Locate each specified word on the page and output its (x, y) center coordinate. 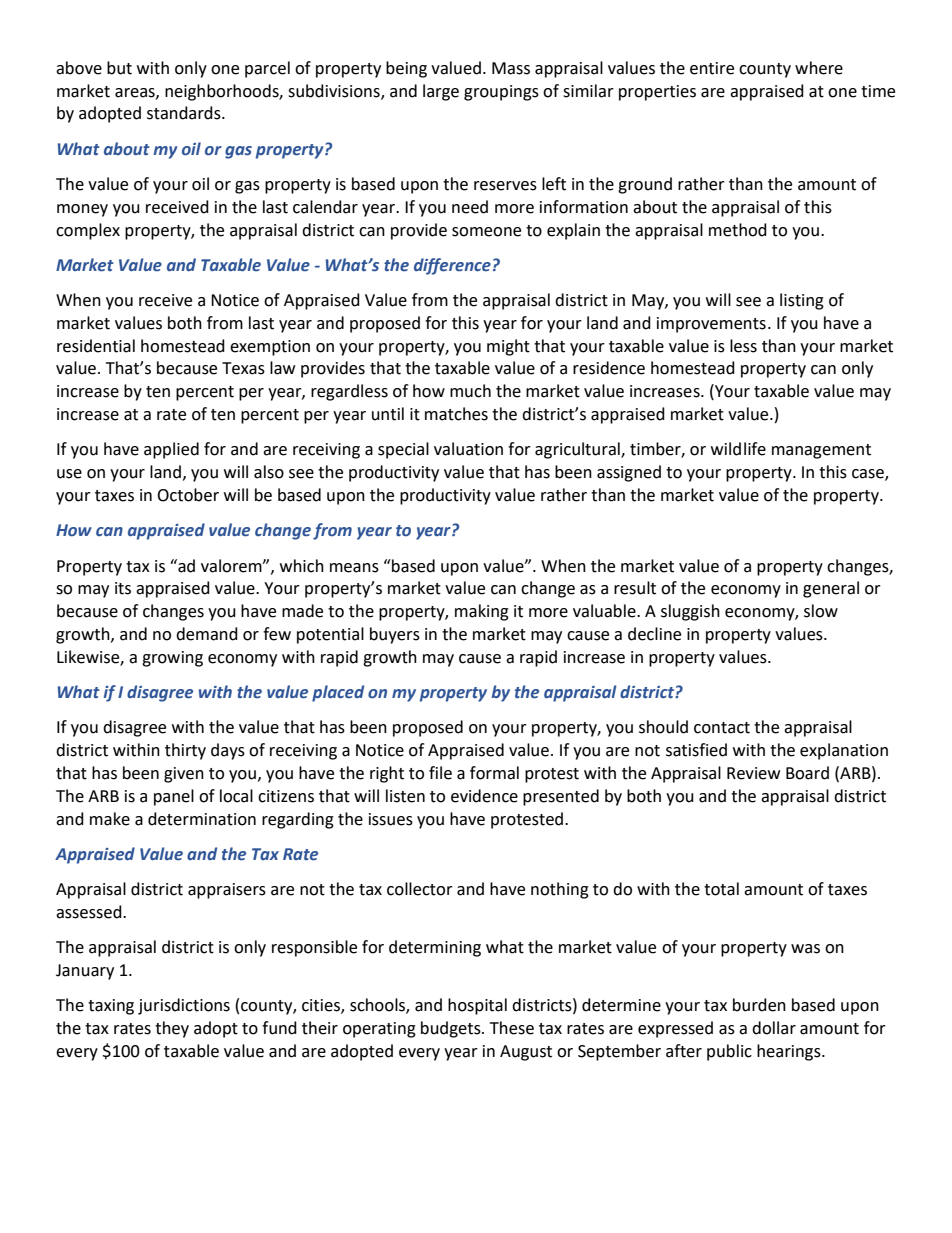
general (831, 589)
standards (185, 113)
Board (807, 773)
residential (96, 346)
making (482, 612)
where (819, 68)
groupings (501, 93)
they (172, 1029)
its (123, 588)
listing (802, 301)
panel (174, 797)
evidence (484, 796)
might (508, 347)
